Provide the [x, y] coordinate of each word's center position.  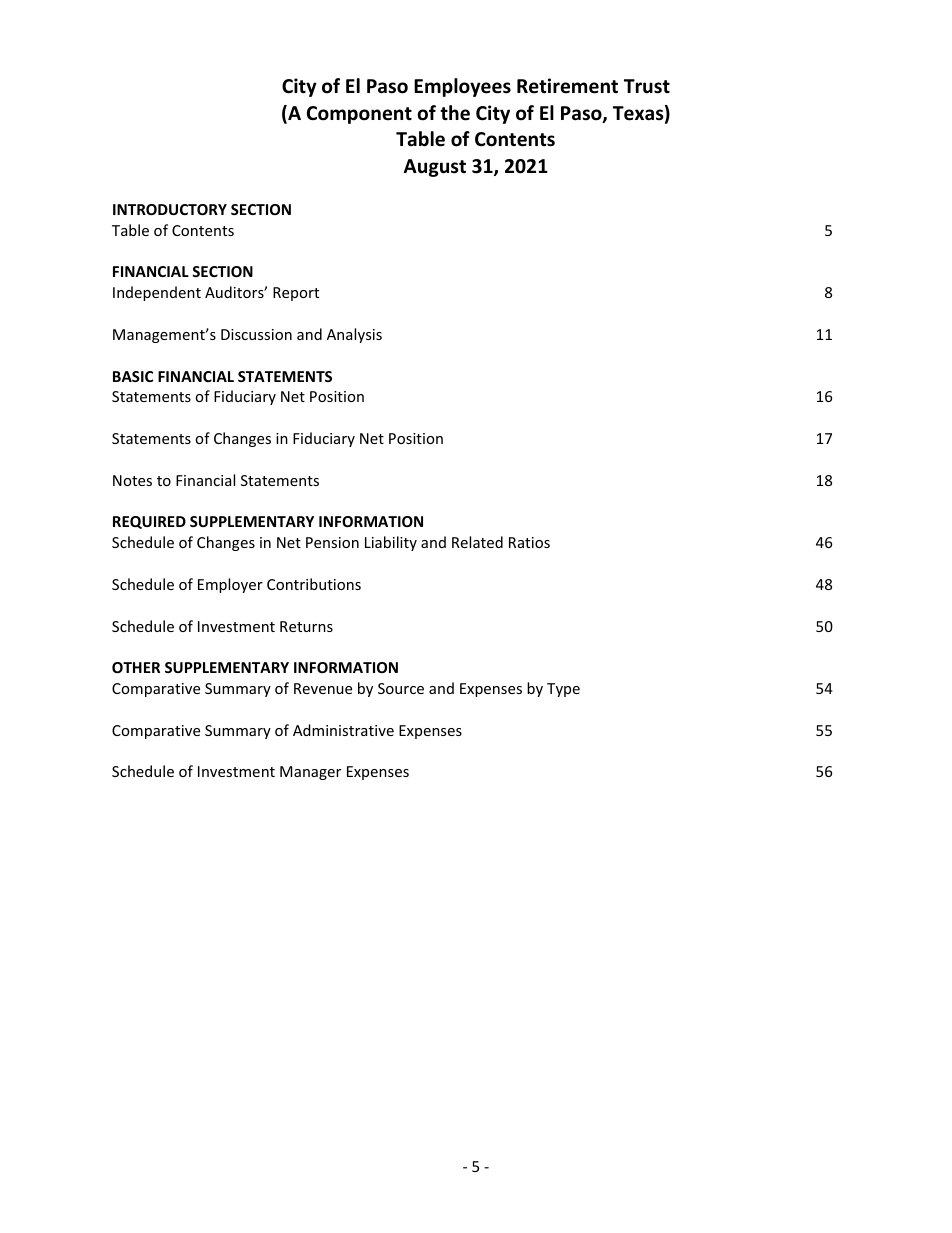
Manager [310, 773]
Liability [391, 543]
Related [477, 542]
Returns [306, 626]
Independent [157, 293]
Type [563, 690]
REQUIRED [149, 522]
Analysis [354, 335]
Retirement [567, 86]
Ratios [529, 542]
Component [359, 115]
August [435, 168]
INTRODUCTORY [170, 209]
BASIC [133, 376]
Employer [230, 585]
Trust [647, 86]
